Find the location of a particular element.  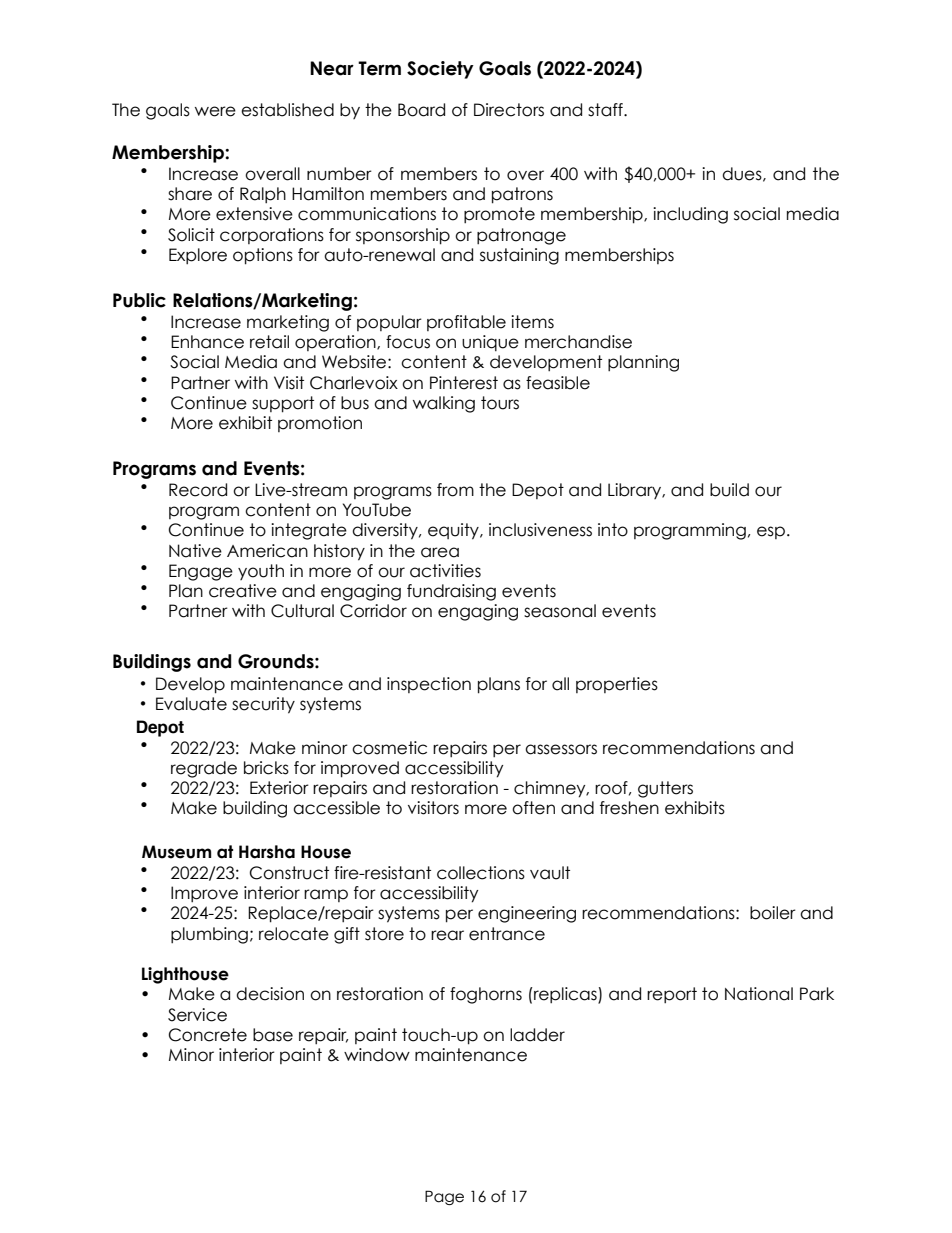

Record is located at coordinates (198, 490).
